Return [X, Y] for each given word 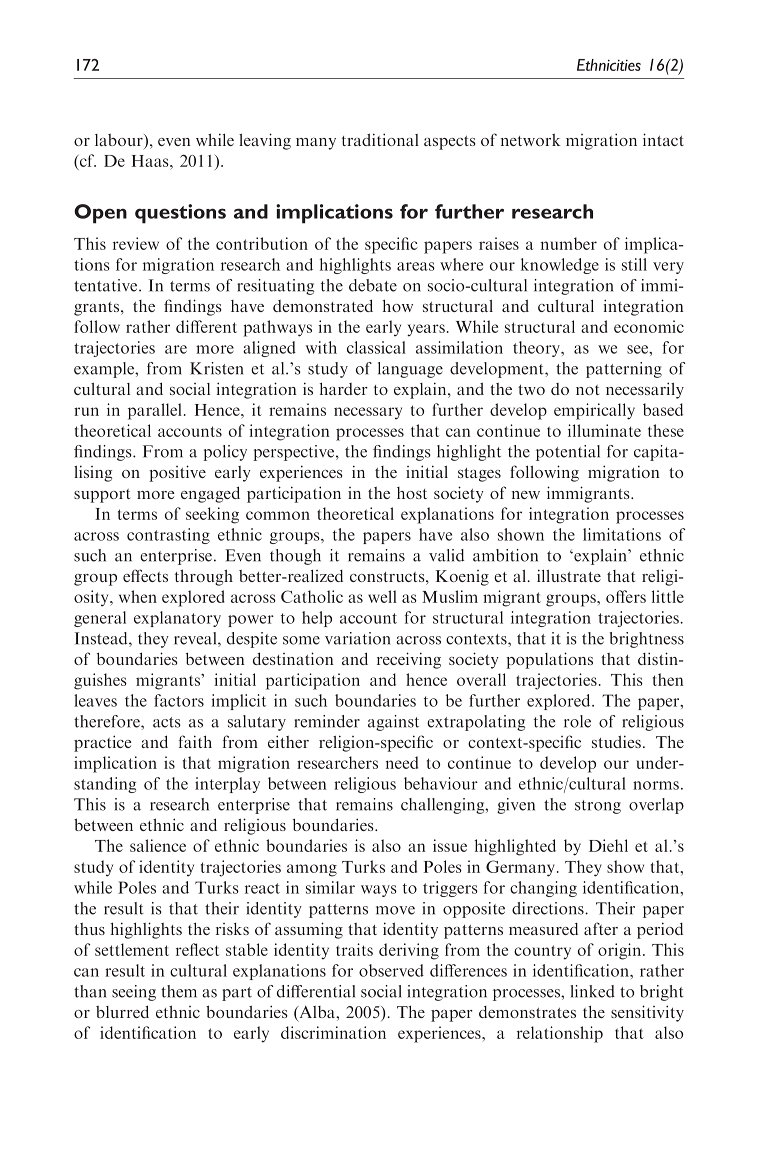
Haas [151, 161]
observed [391, 970]
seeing [134, 993]
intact [663, 139]
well [382, 596]
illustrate [569, 575]
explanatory [177, 619]
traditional [380, 139]
